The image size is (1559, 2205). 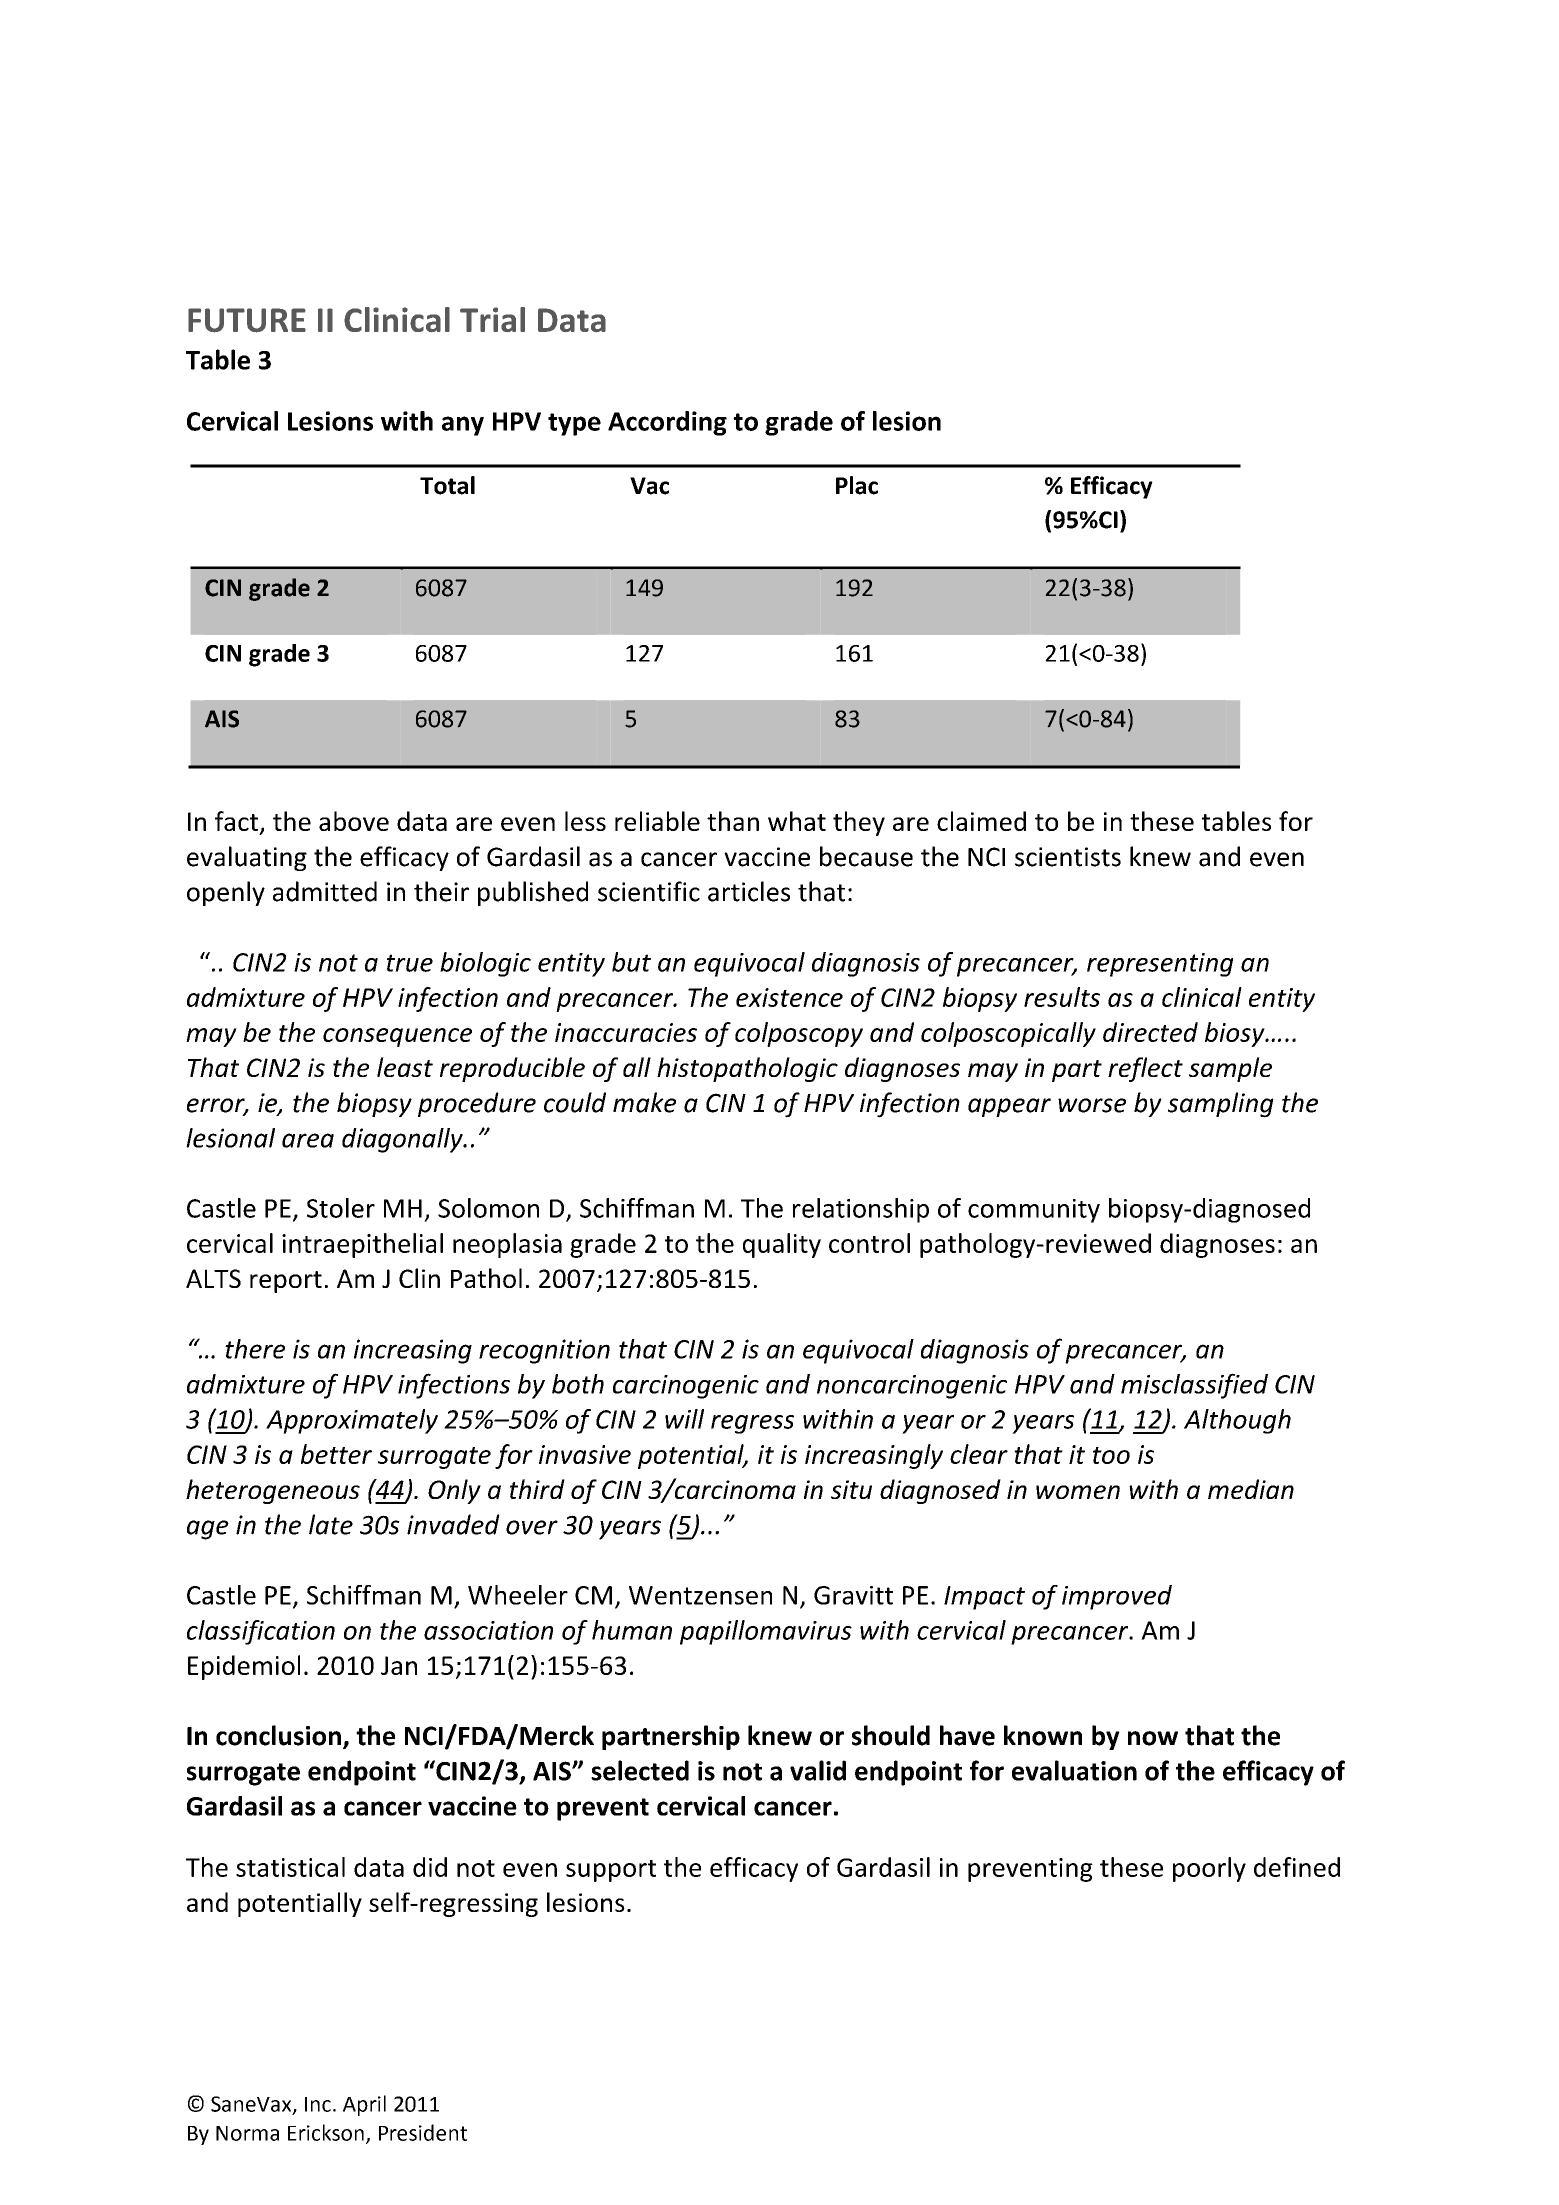 I want to click on support, so click(x=611, y=1871).
